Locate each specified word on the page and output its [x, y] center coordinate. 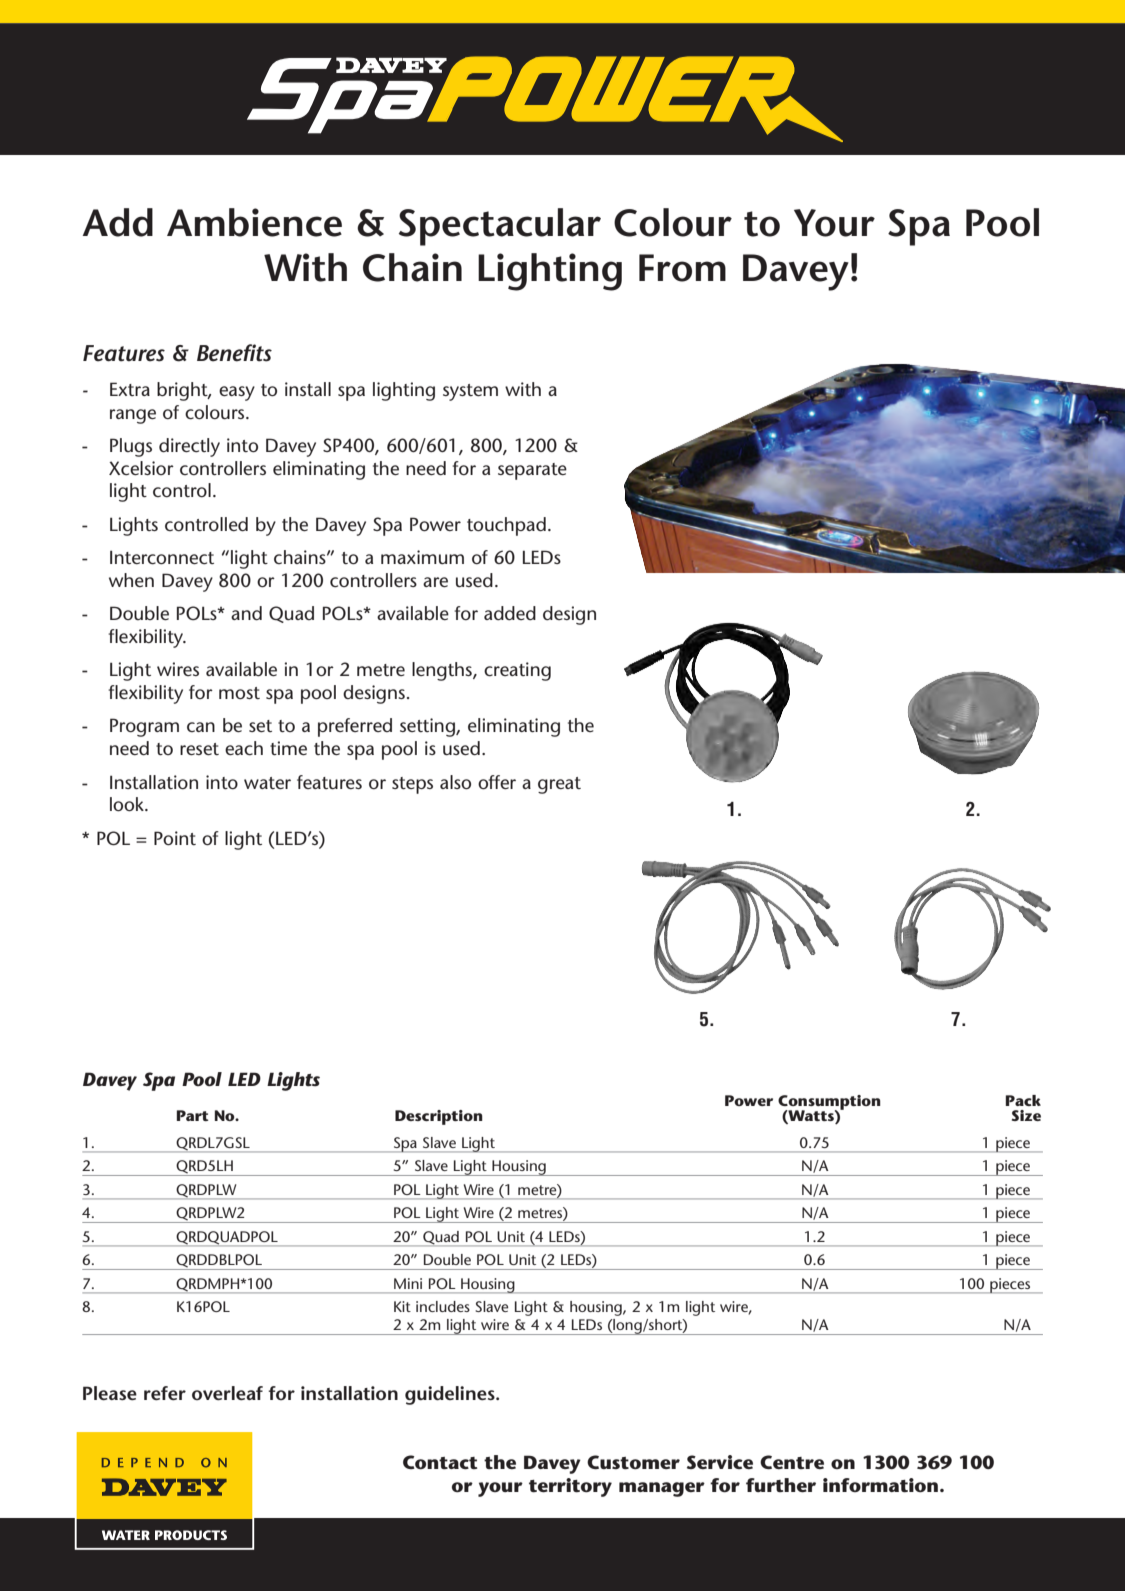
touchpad [506, 526]
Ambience [254, 222]
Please [110, 1393]
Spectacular [500, 227]
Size [1026, 1115]
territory [570, 1487]
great [559, 785]
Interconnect [162, 557]
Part [193, 1115]
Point [175, 838]
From [682, 268]
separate [532, 471]
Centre [792, 1462]
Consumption [829, 1104]
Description [439, 1117]
